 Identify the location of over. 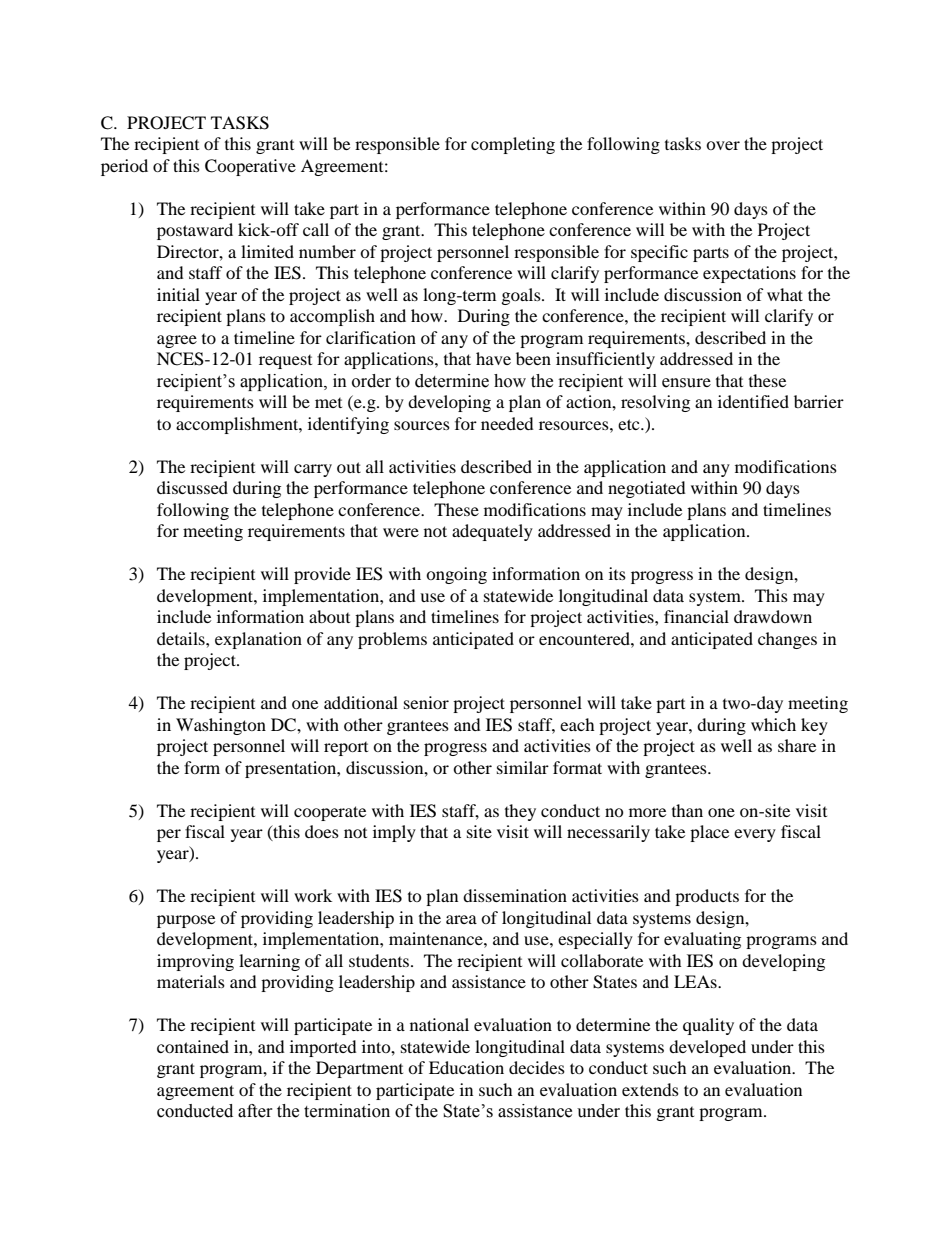
(723, 145).
